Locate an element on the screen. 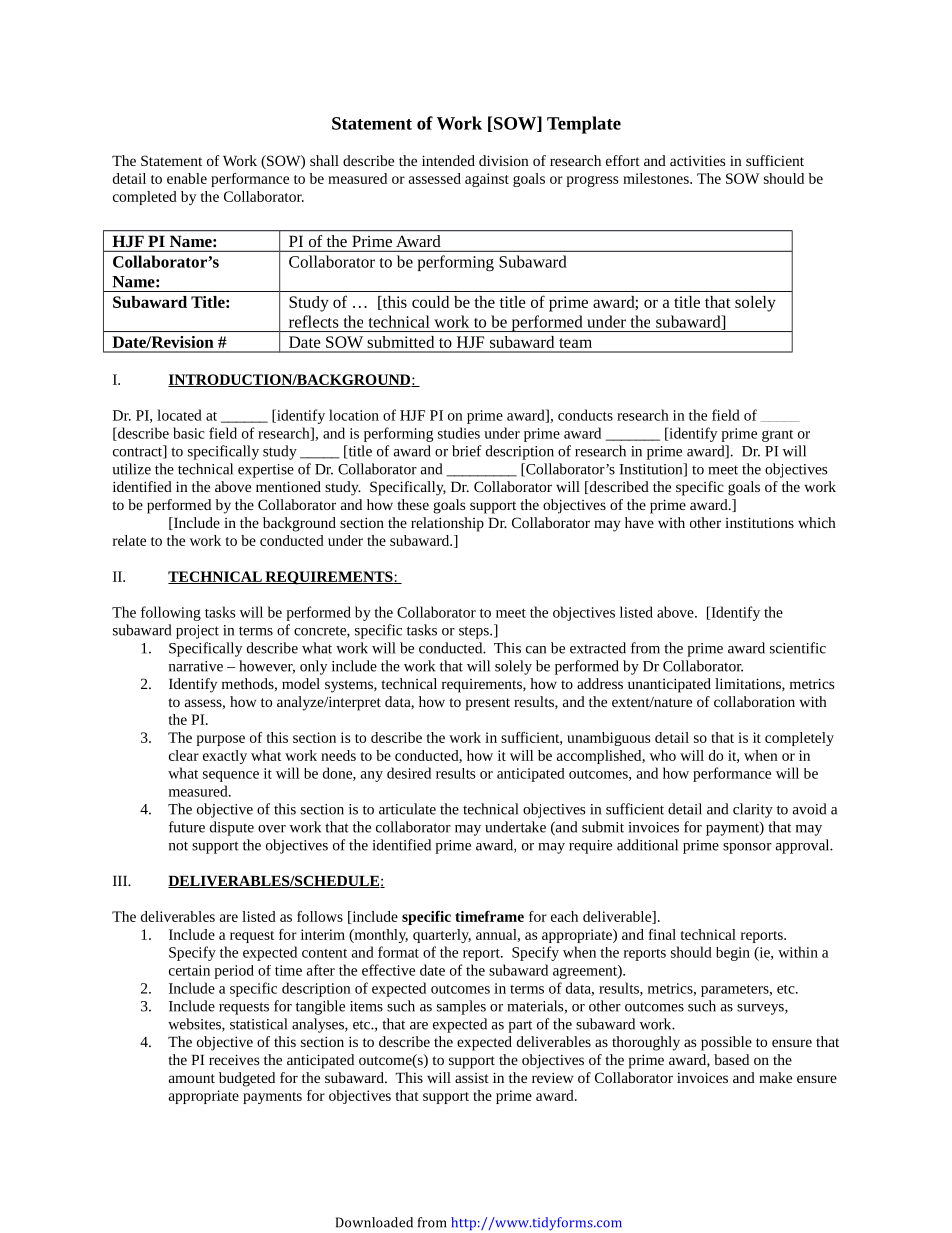  enable is located at coordinates (187, 178).
